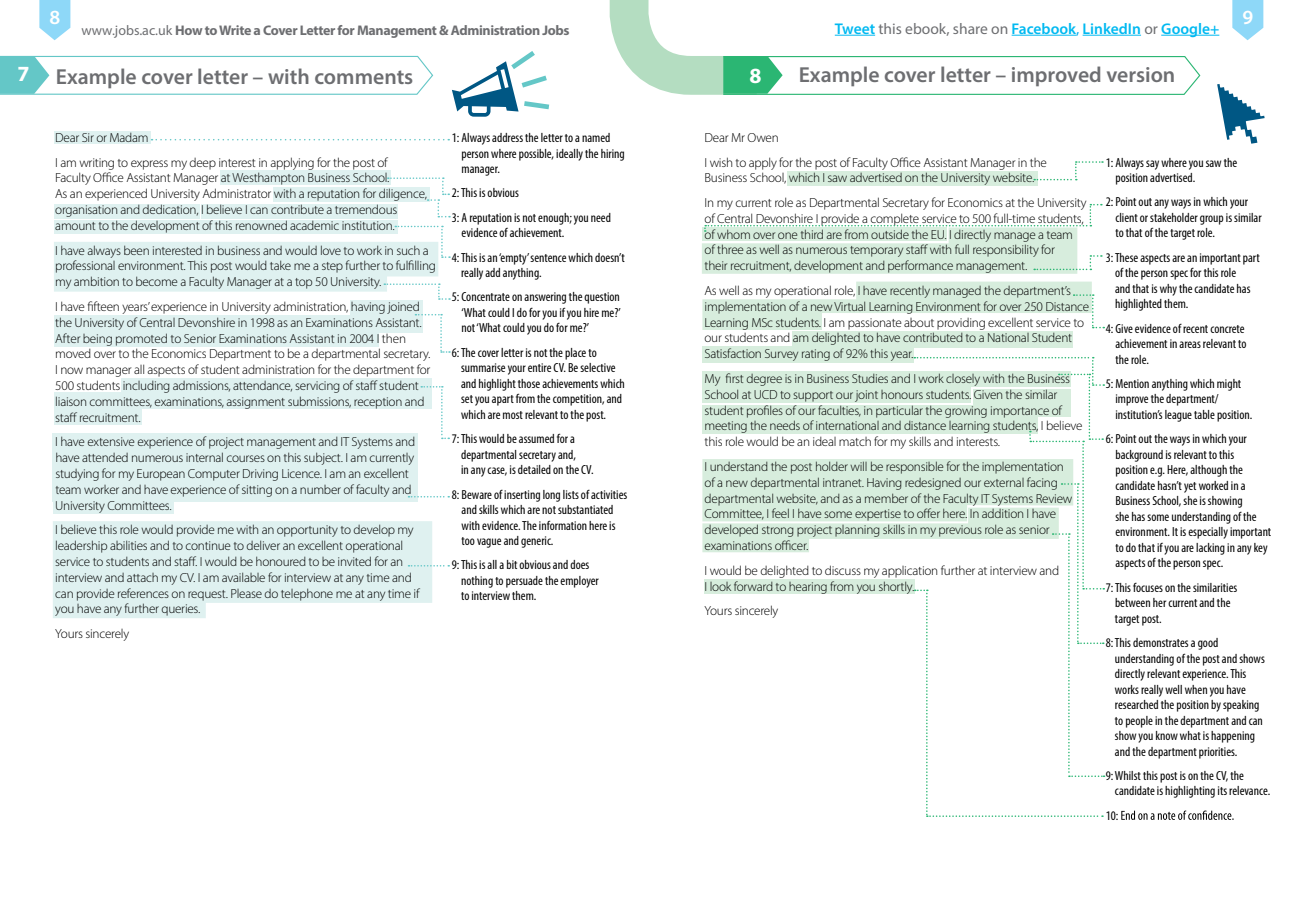  What do you see at coordinates (157, 281) in the document?
I see `become` at bounding box center [157, 281].
